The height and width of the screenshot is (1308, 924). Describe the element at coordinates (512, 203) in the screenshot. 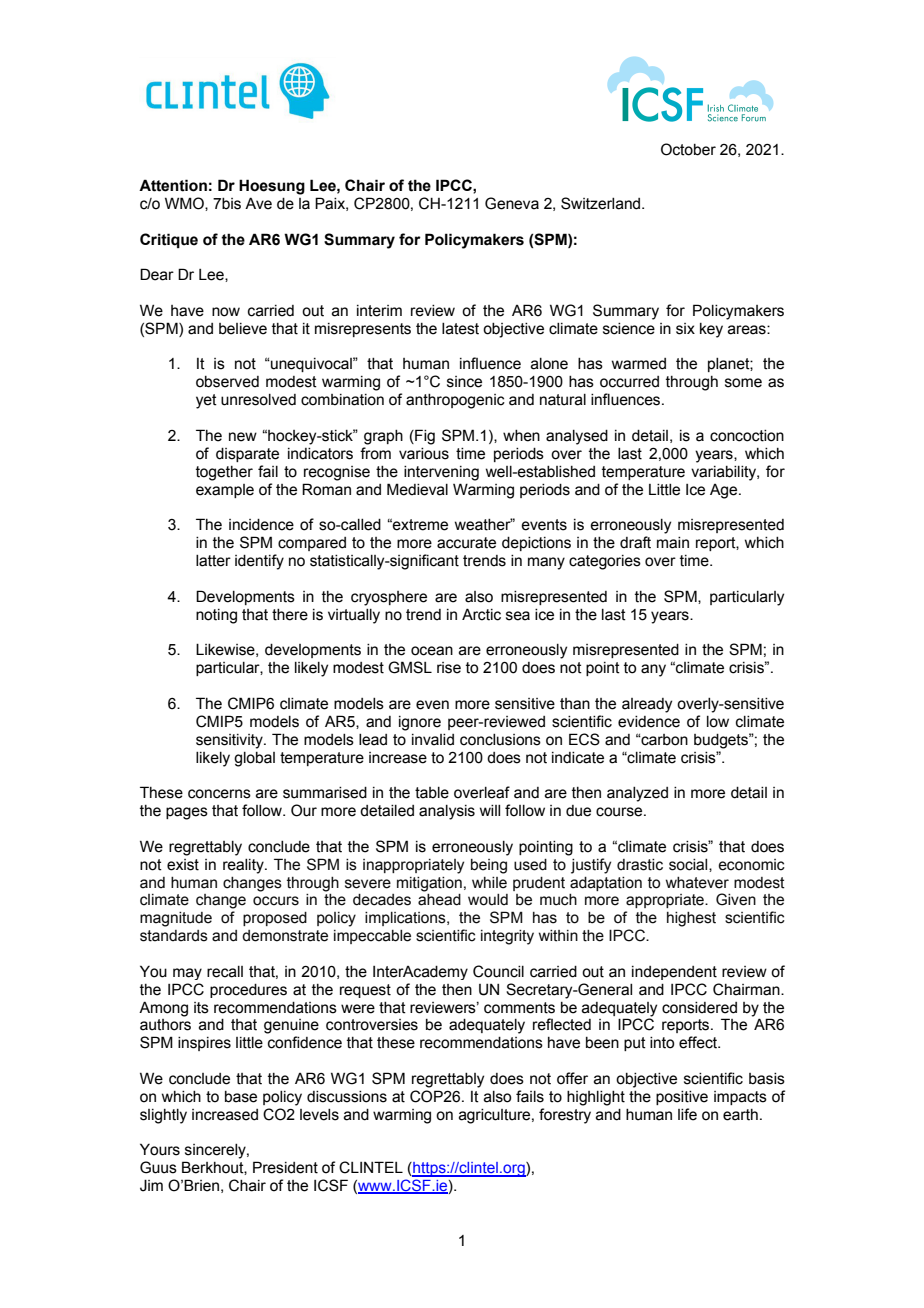

I see `Geneva` at that location.
